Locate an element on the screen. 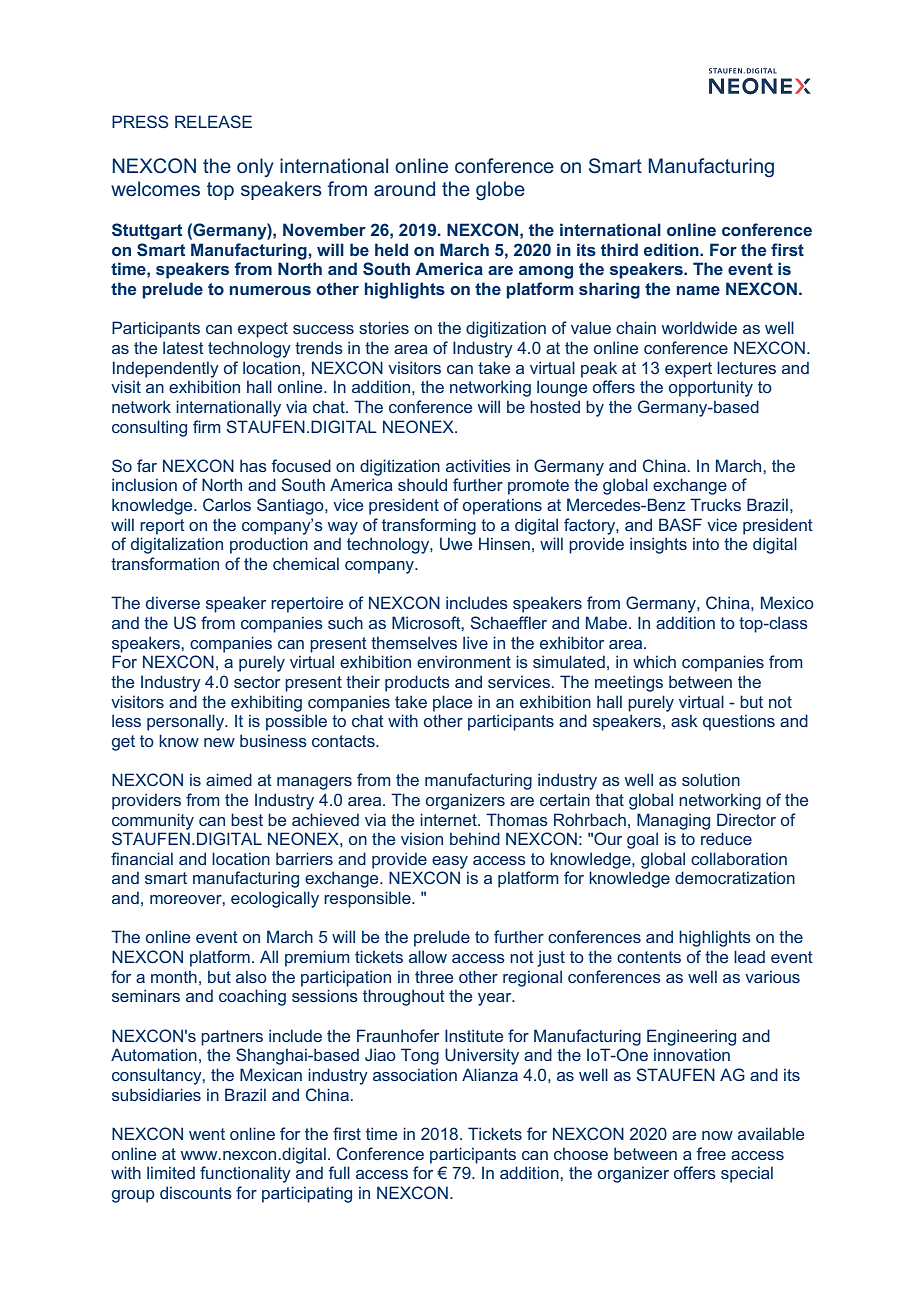 This screenshot has width=924, height=1308. sector is located at coordinates (257, 682).
